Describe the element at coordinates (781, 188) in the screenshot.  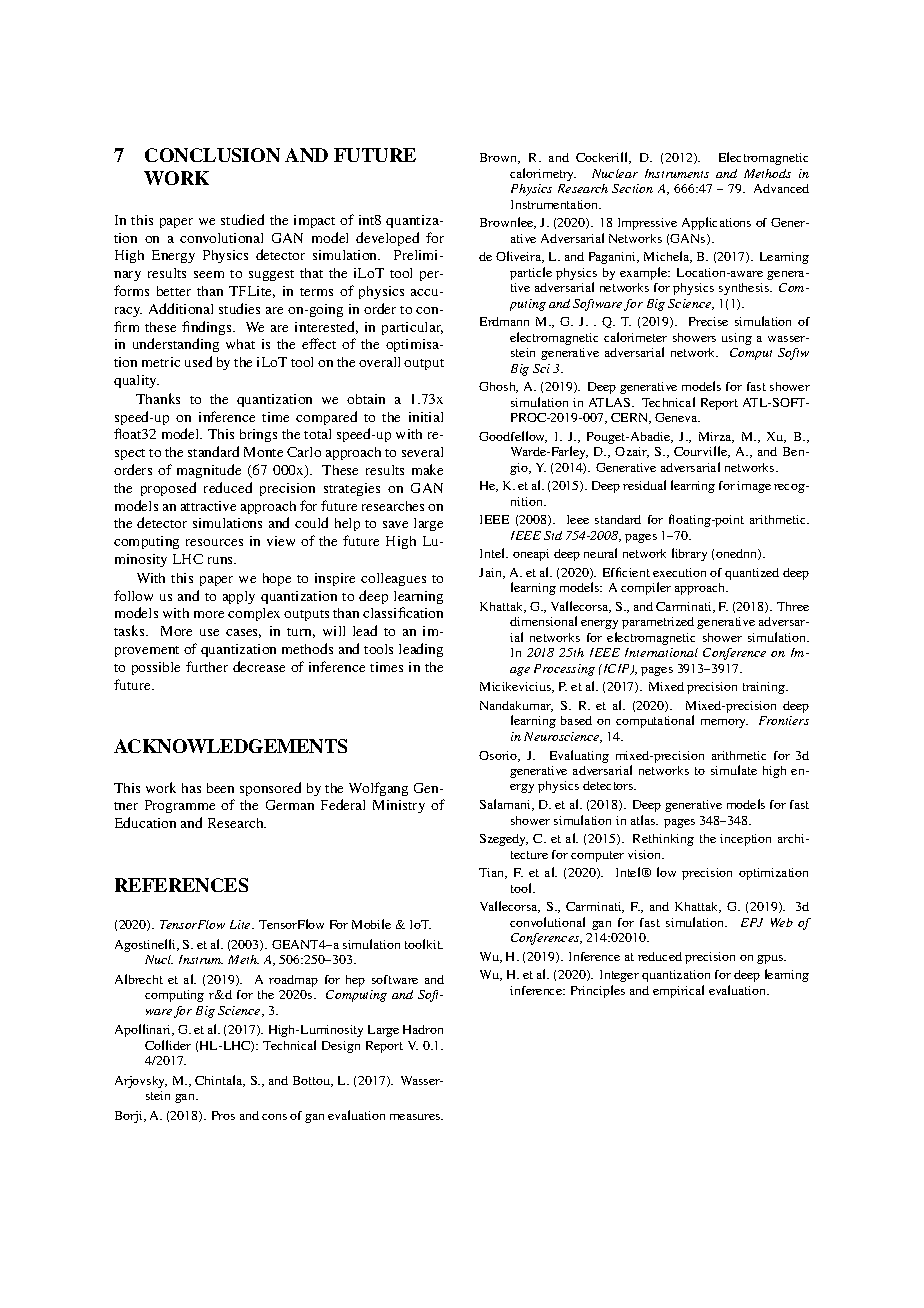
I see `Advanced` at that location.
